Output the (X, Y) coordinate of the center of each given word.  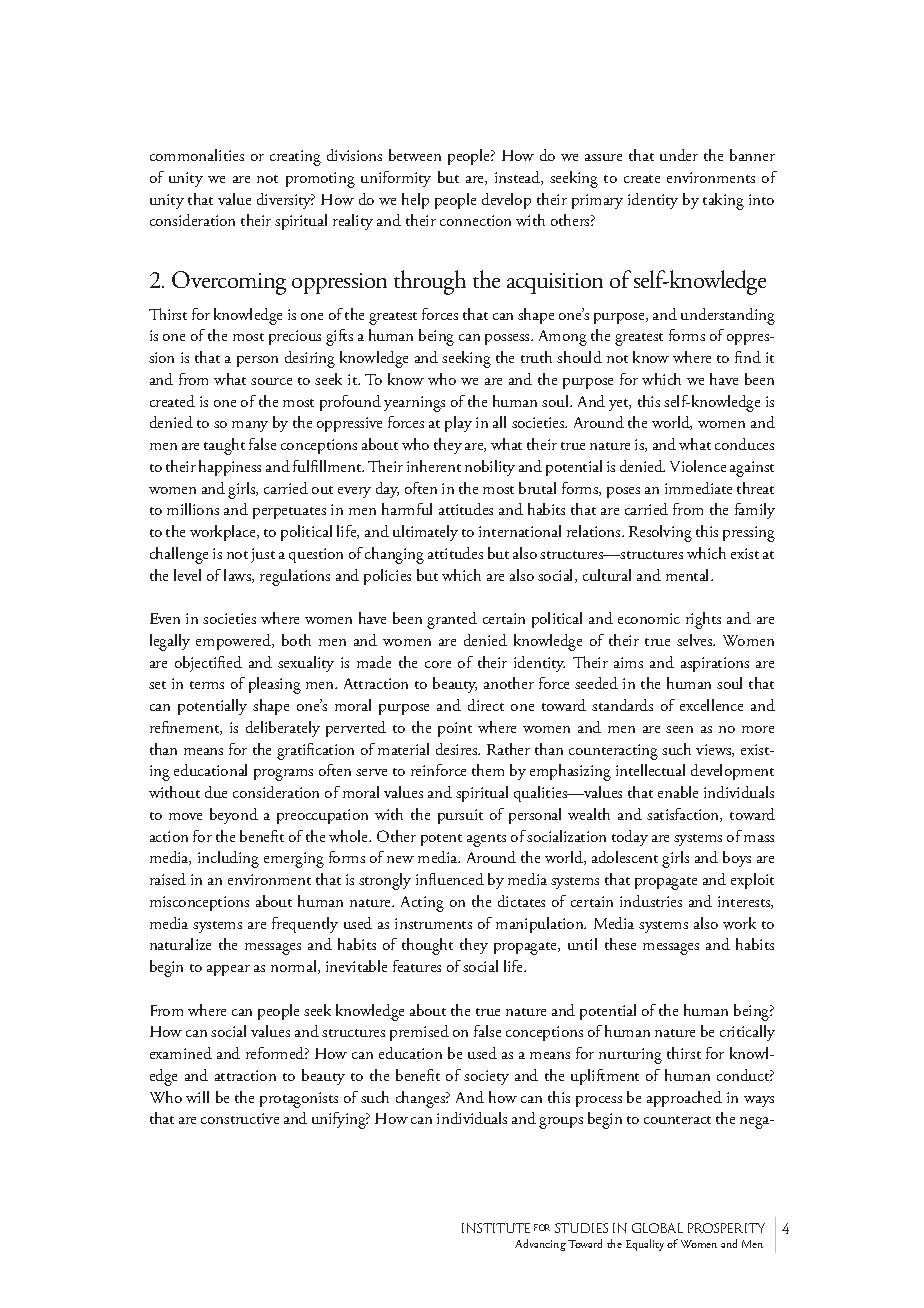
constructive (240, 1118)
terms (207, 685)
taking (723, 201)
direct (486, 705)
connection (475, 220)
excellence (711, 705)
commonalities (197, 155)
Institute (496, 1228)
